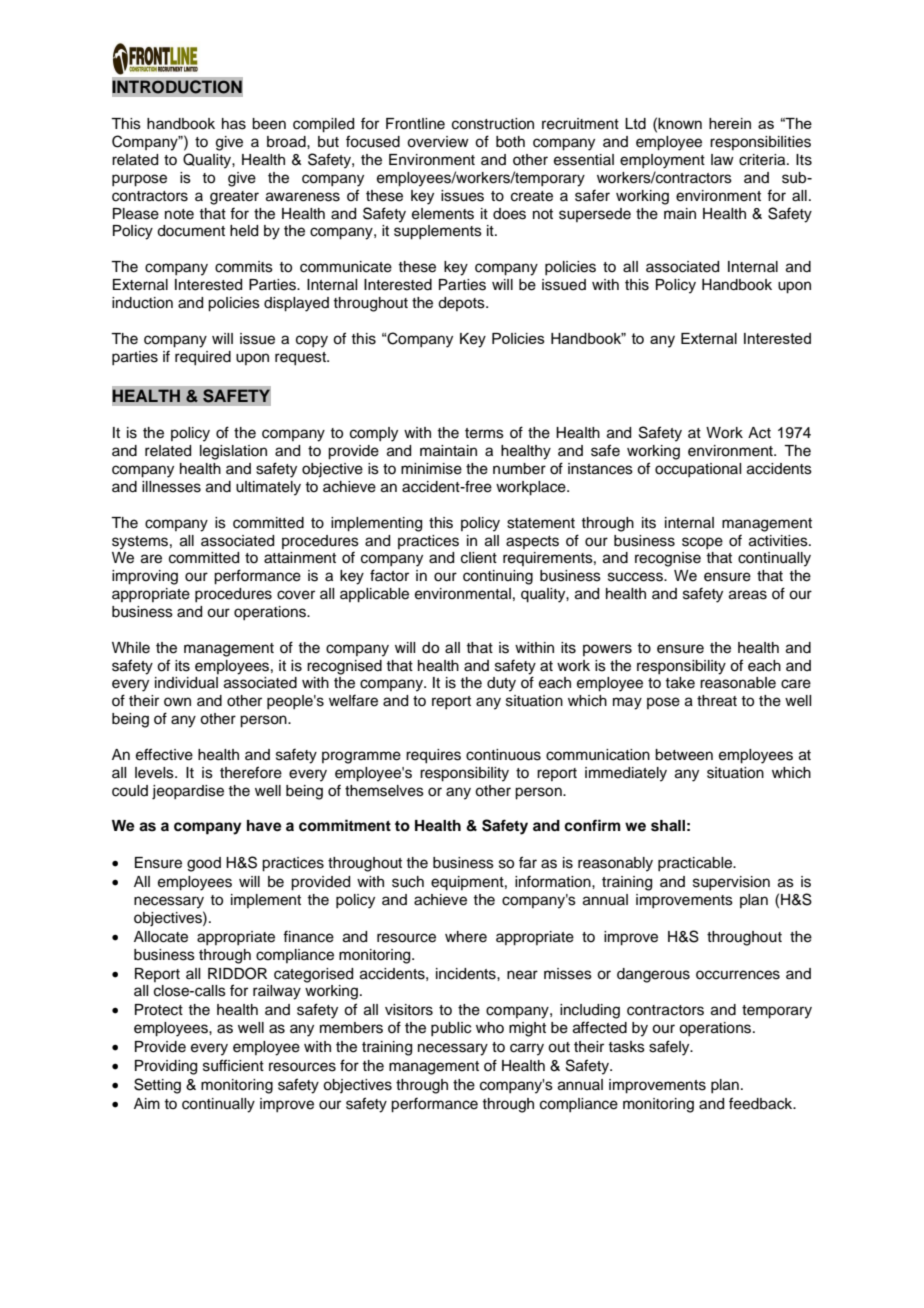 This page has width=924, height=1308. What do you see at coordinates (498, 577) in the page?
I see `continuing` at bounding box center [498, 577].
